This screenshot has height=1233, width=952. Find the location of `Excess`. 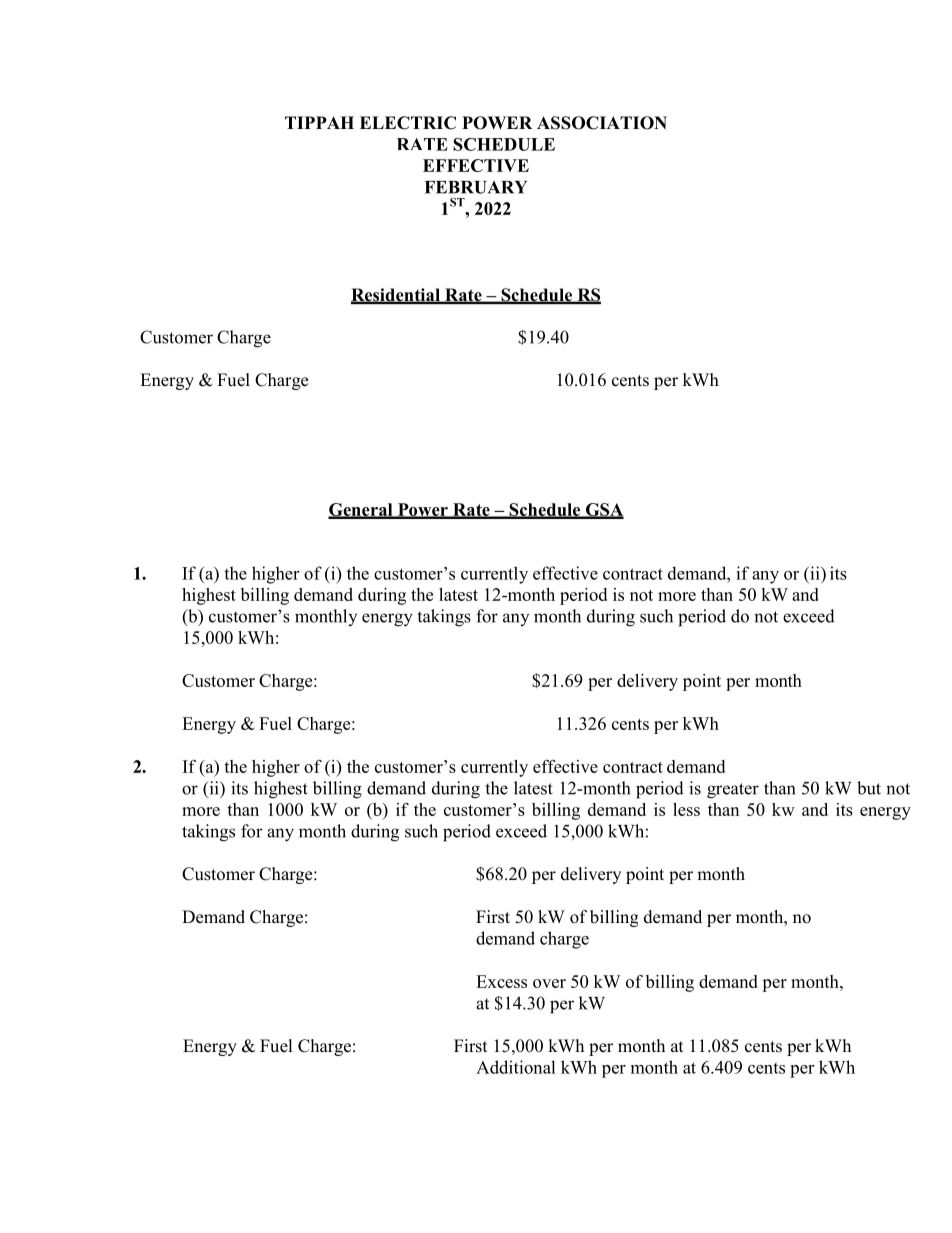

Excess is located at coordinates (501, 981).
